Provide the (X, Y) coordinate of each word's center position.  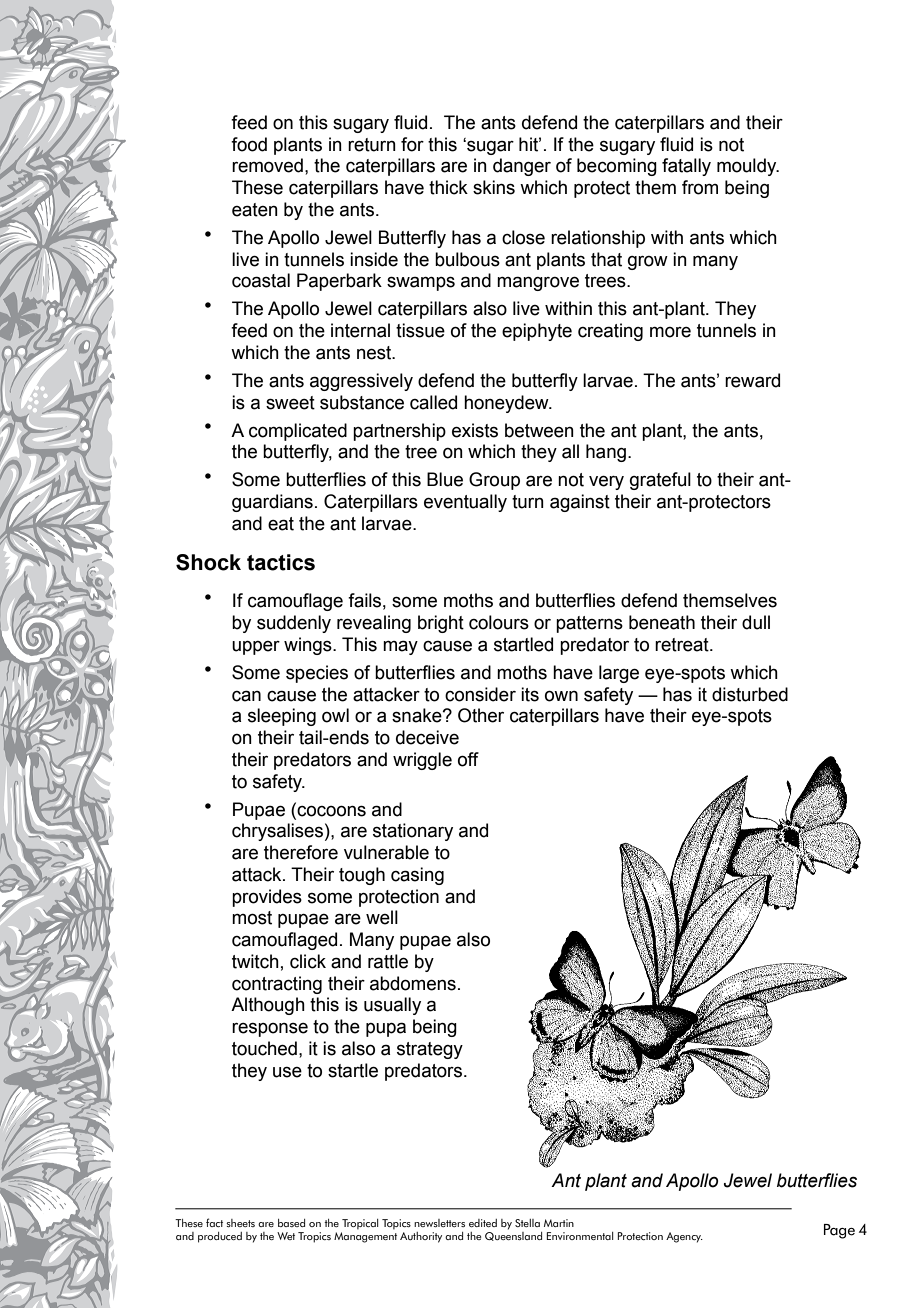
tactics (281, 562)
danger (522, 167)
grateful (660, 481)
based (291, 1223)
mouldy (748, 167)
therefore (301, 852)
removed (267, 165)
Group (494, 481)
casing (417, 876)
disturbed (750, 694)
